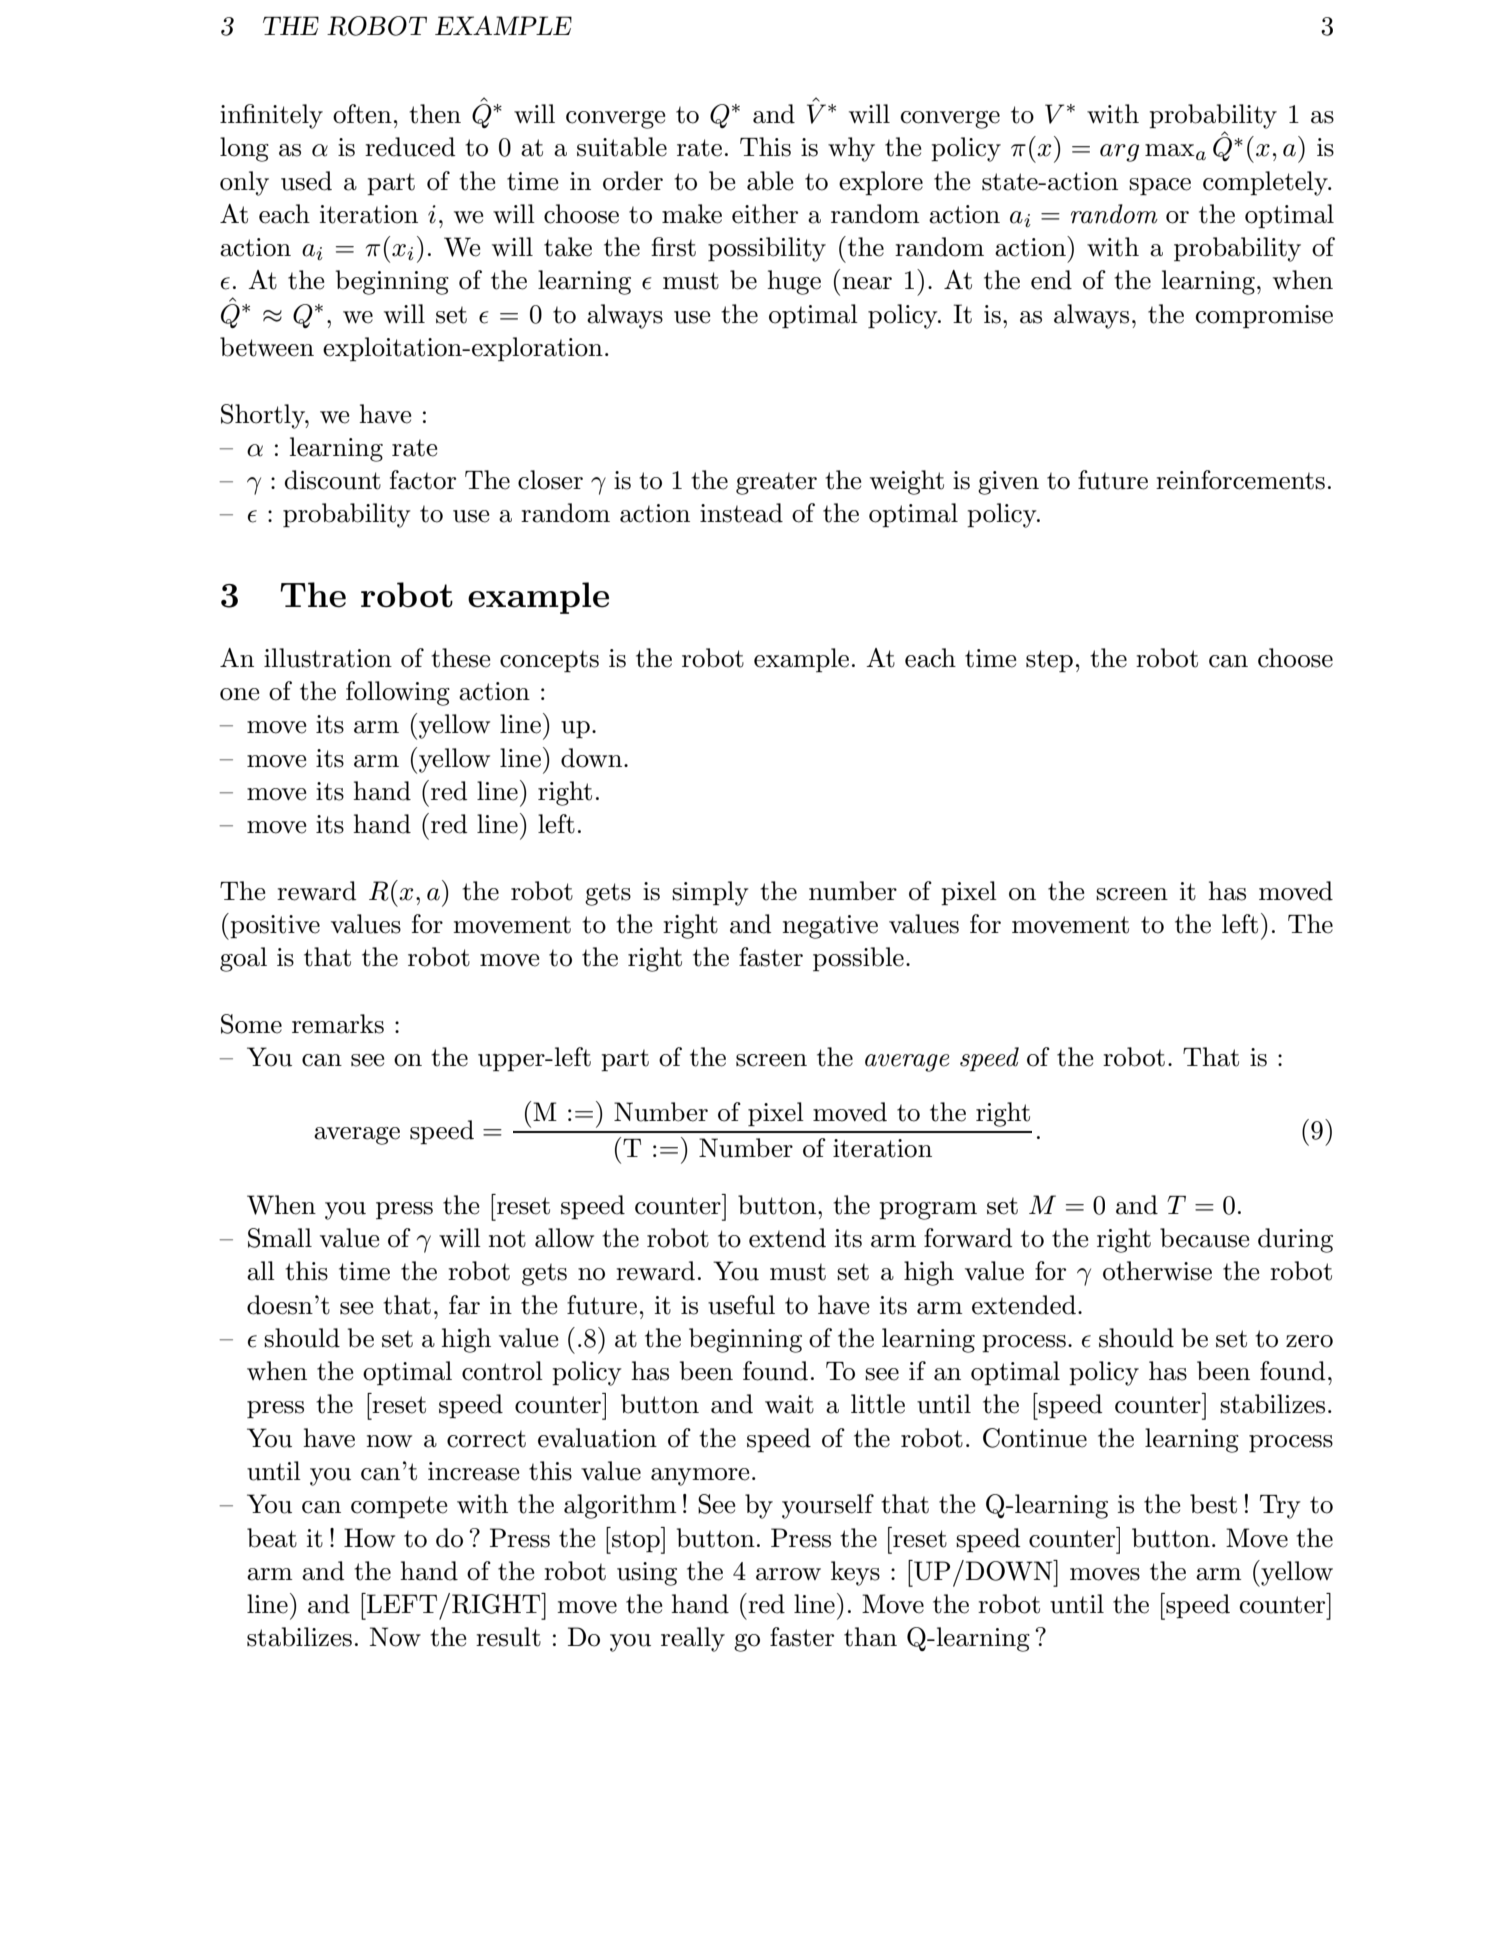 This screenshot has height=1946, width=1504. Describe the element at coordinates (710, 893) in the screenshot. I see `simply` at that location.
